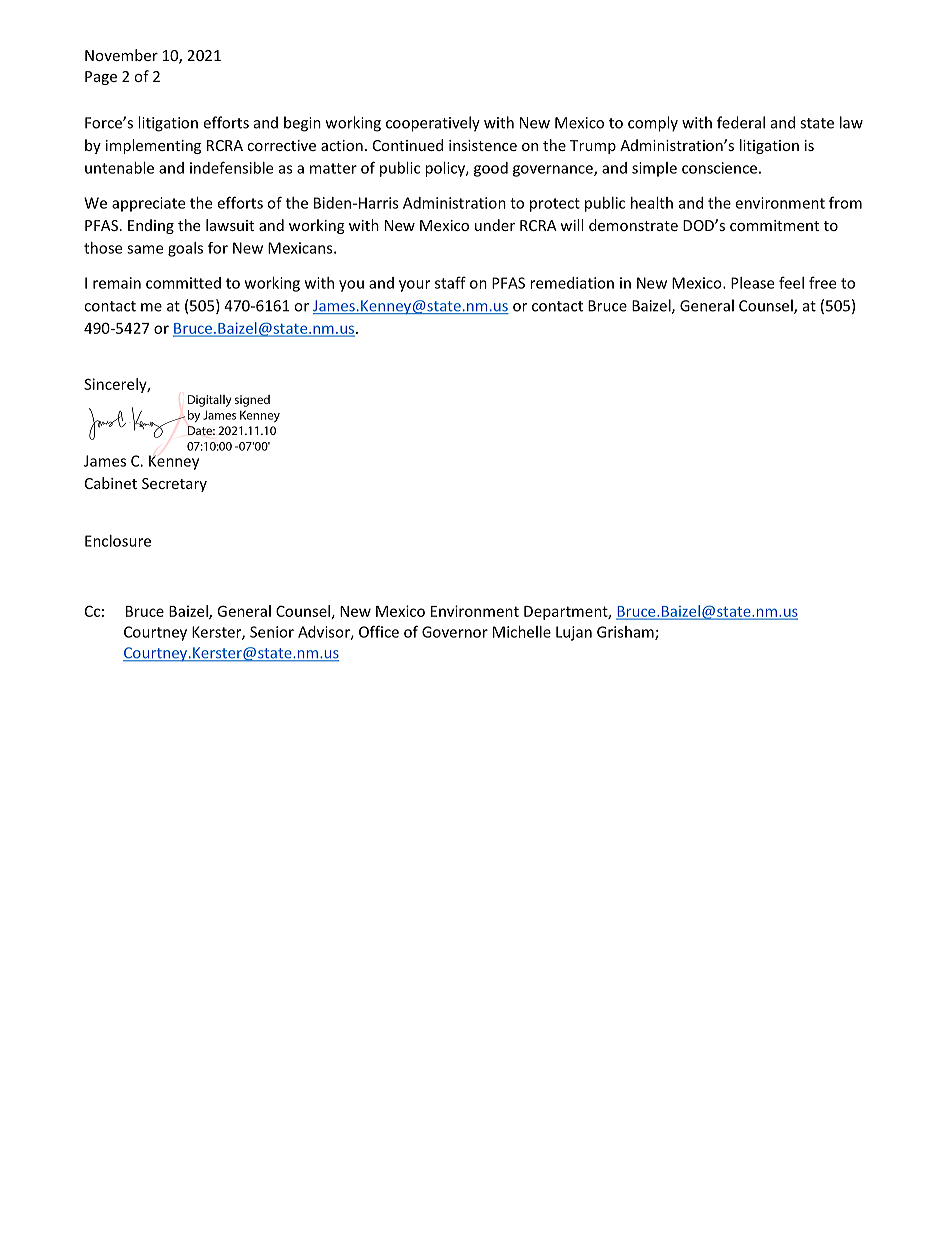 The image size is (952, 1233). Describe the element at coordinates (495, 225) in the screenshot. I see `under` at that location.
